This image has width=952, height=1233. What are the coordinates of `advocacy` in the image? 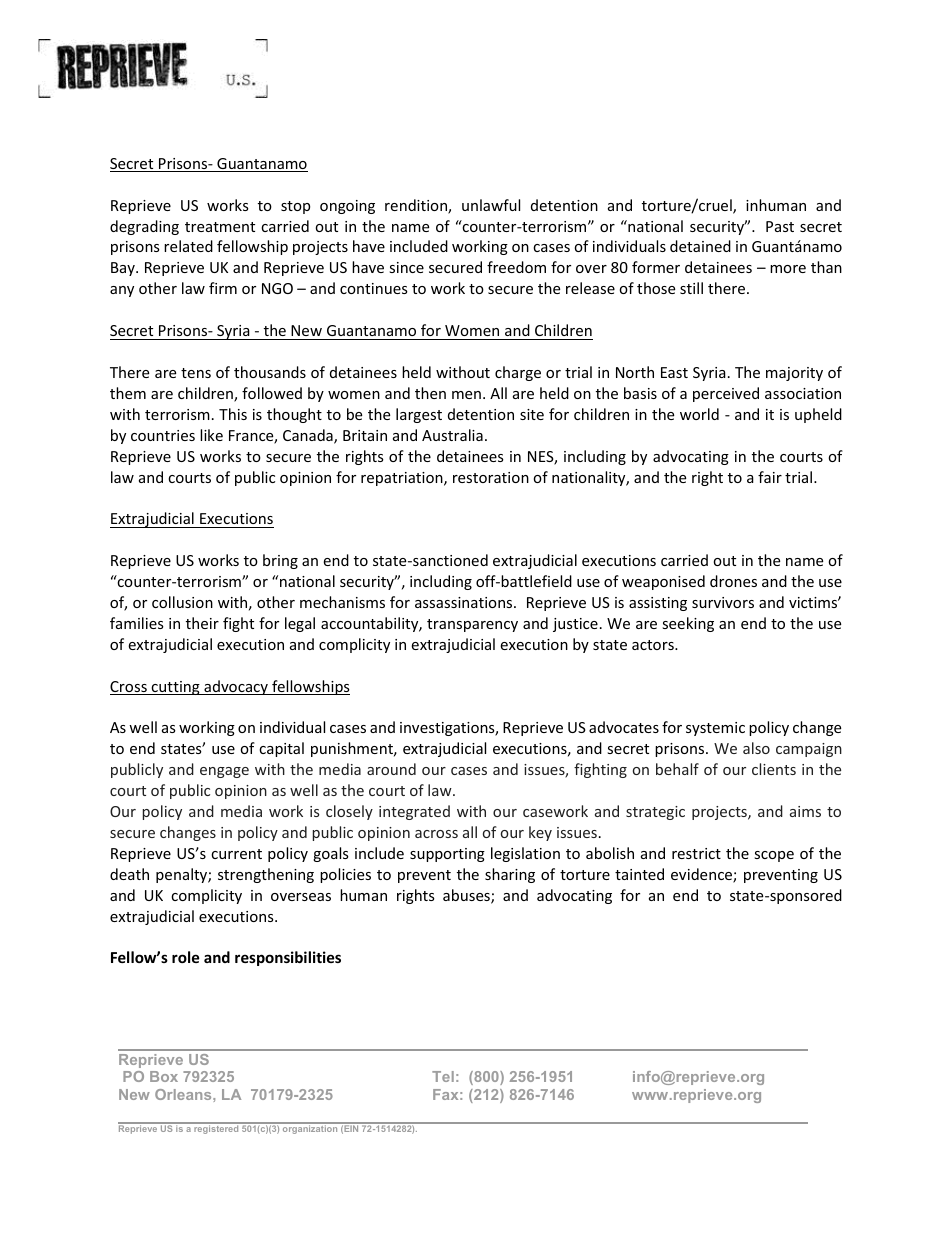 It's located at (236, 687).
